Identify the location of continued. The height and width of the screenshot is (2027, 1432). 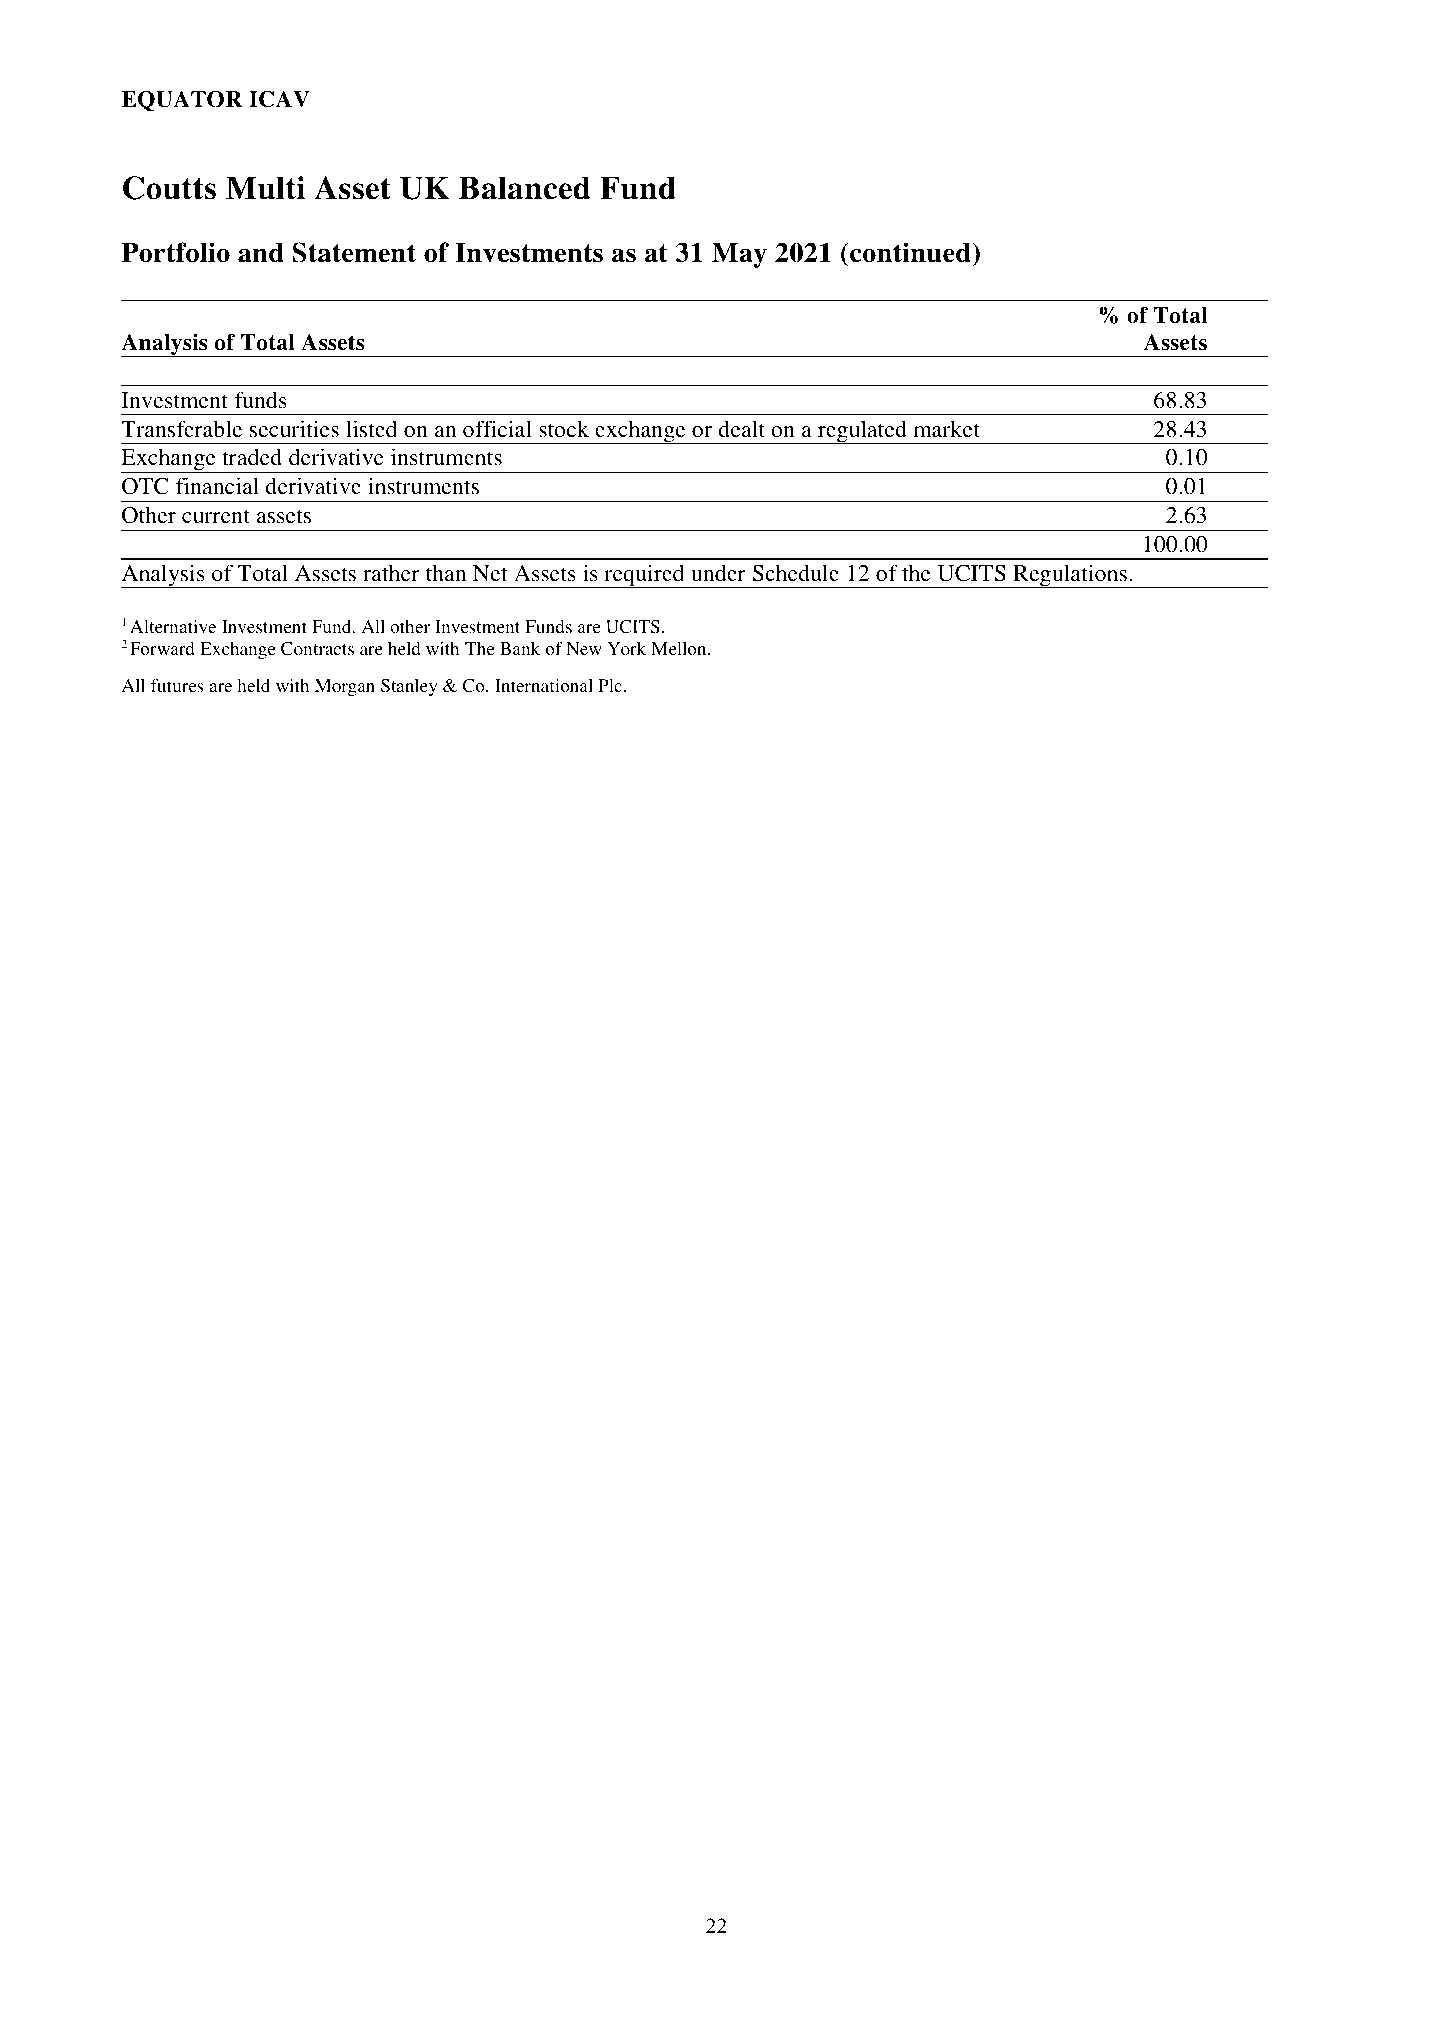
(910, 252).
